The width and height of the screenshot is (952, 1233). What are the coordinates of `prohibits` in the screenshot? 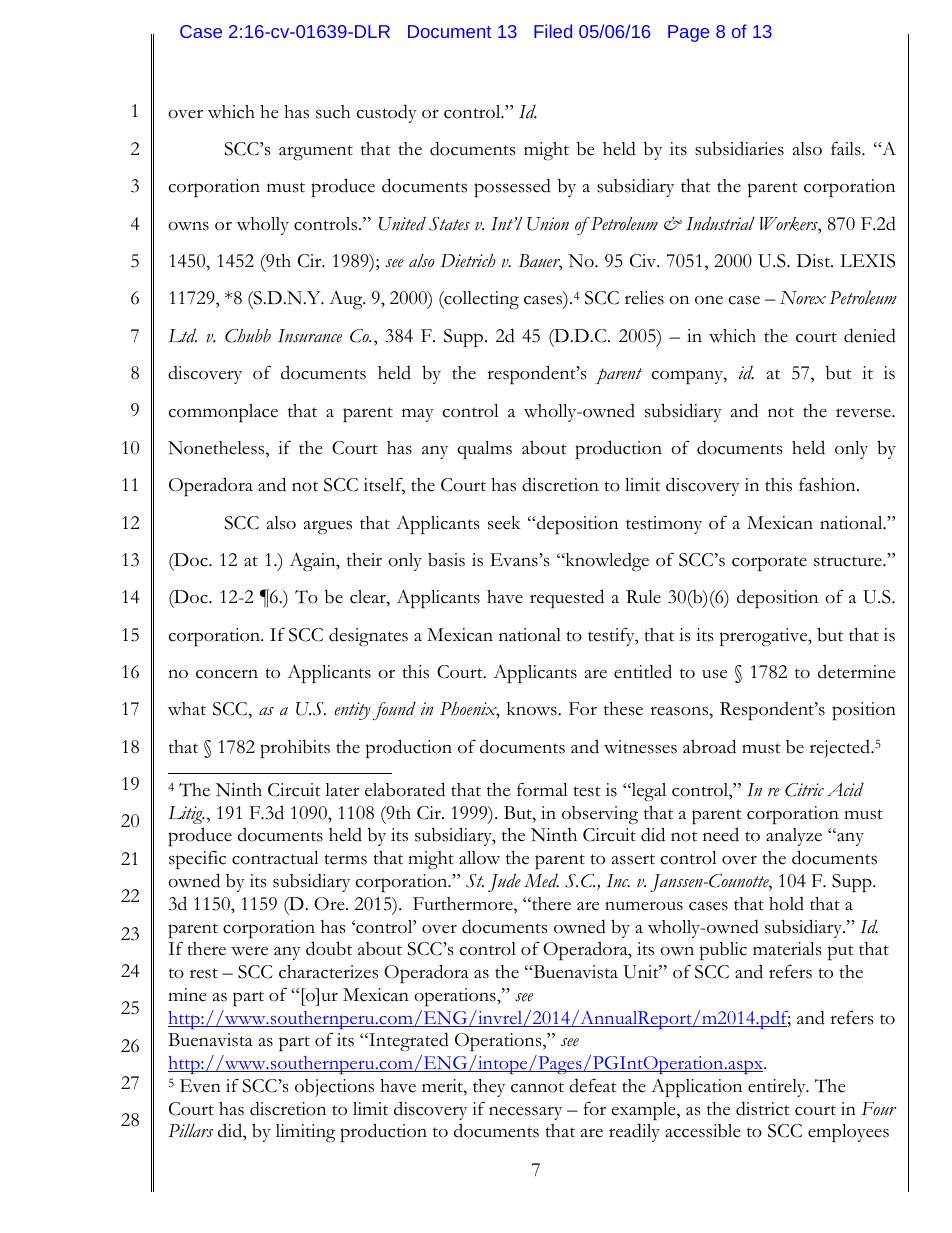 It's located at (295, 748).
